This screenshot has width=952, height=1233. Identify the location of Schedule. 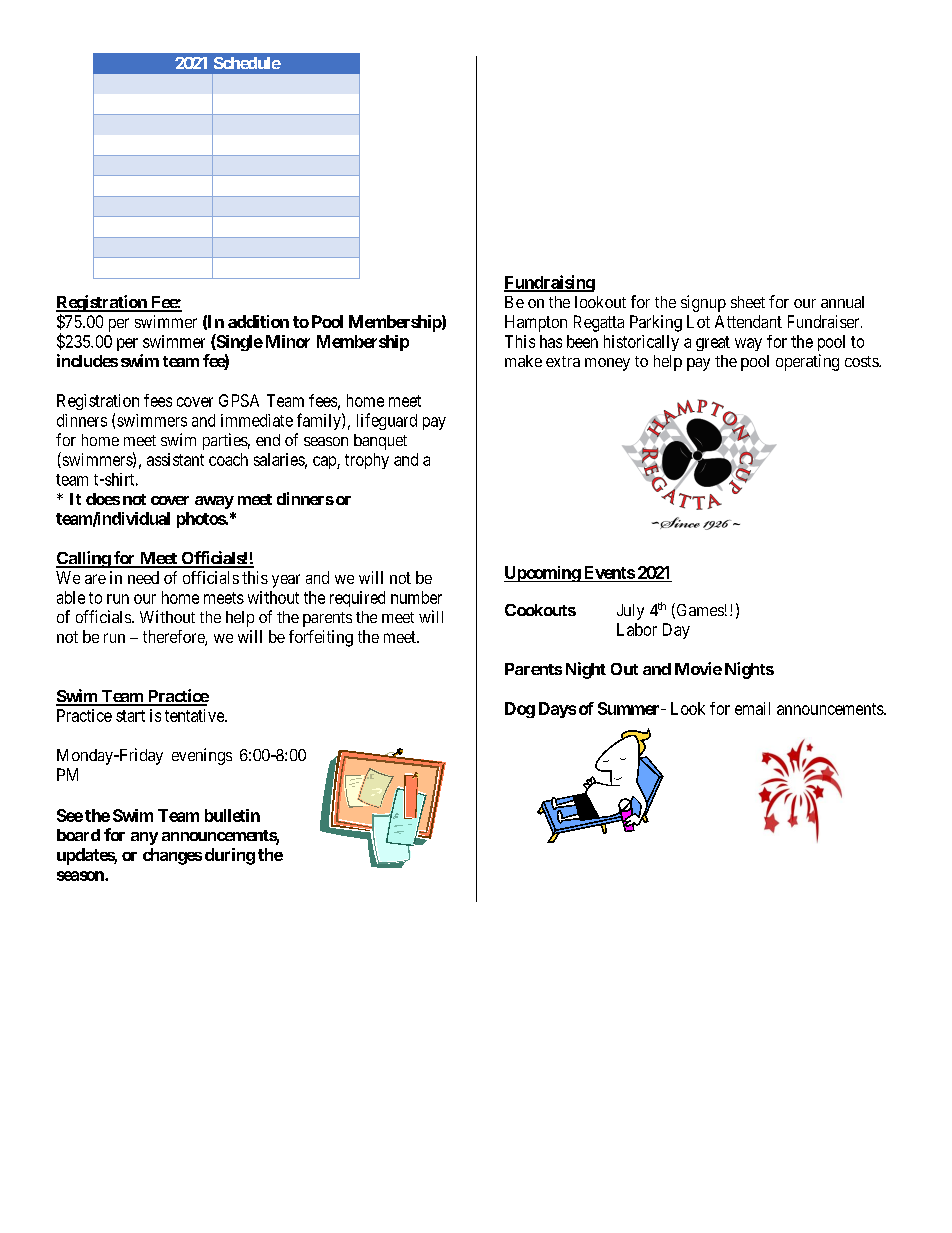
(247, 63).
